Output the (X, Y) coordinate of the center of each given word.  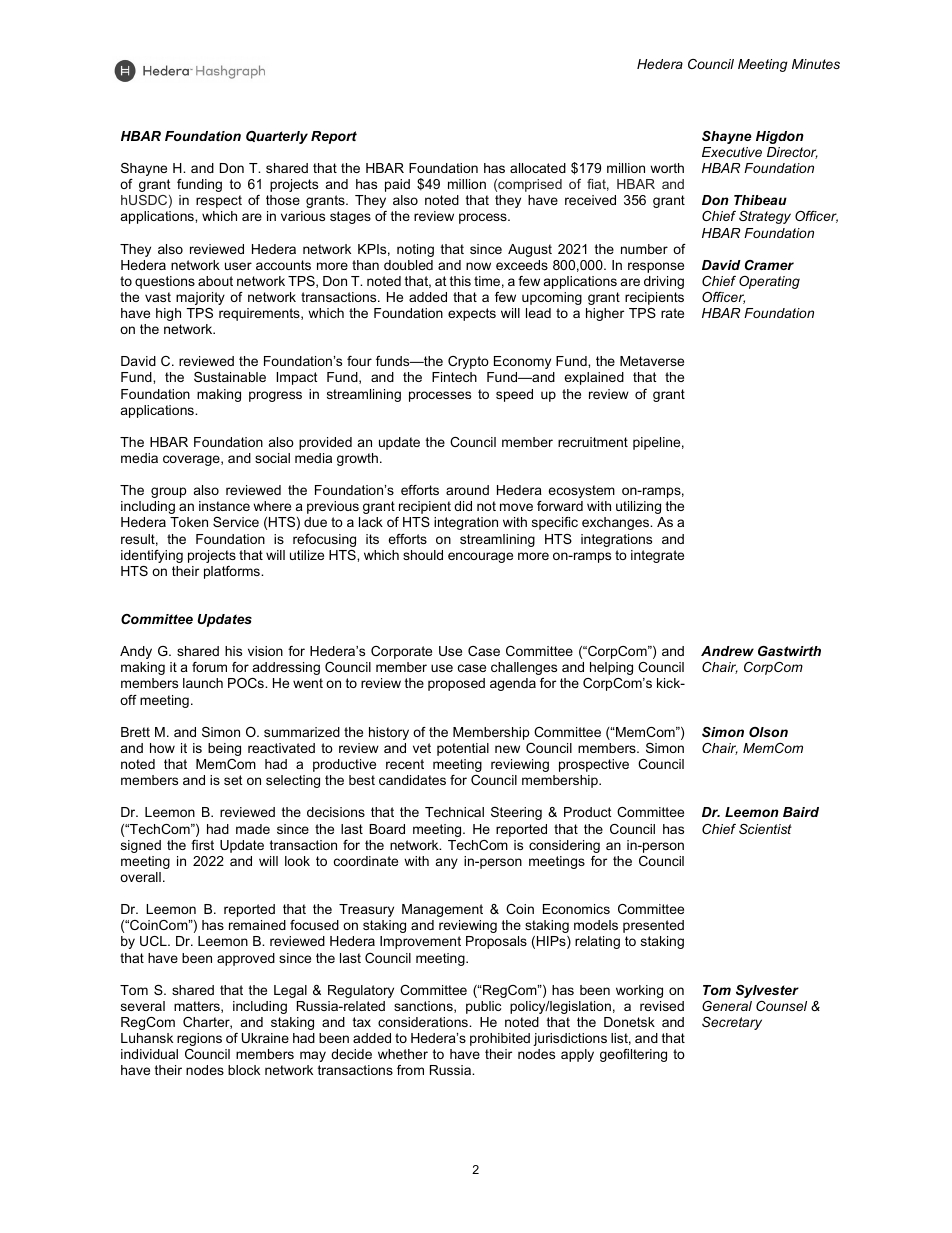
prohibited (500, 1039)
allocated (538, 168)
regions (199, 1039)
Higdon (780, 137)
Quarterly (277, 137)
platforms (233, 572)
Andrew (727, 651)
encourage (480, 557)
